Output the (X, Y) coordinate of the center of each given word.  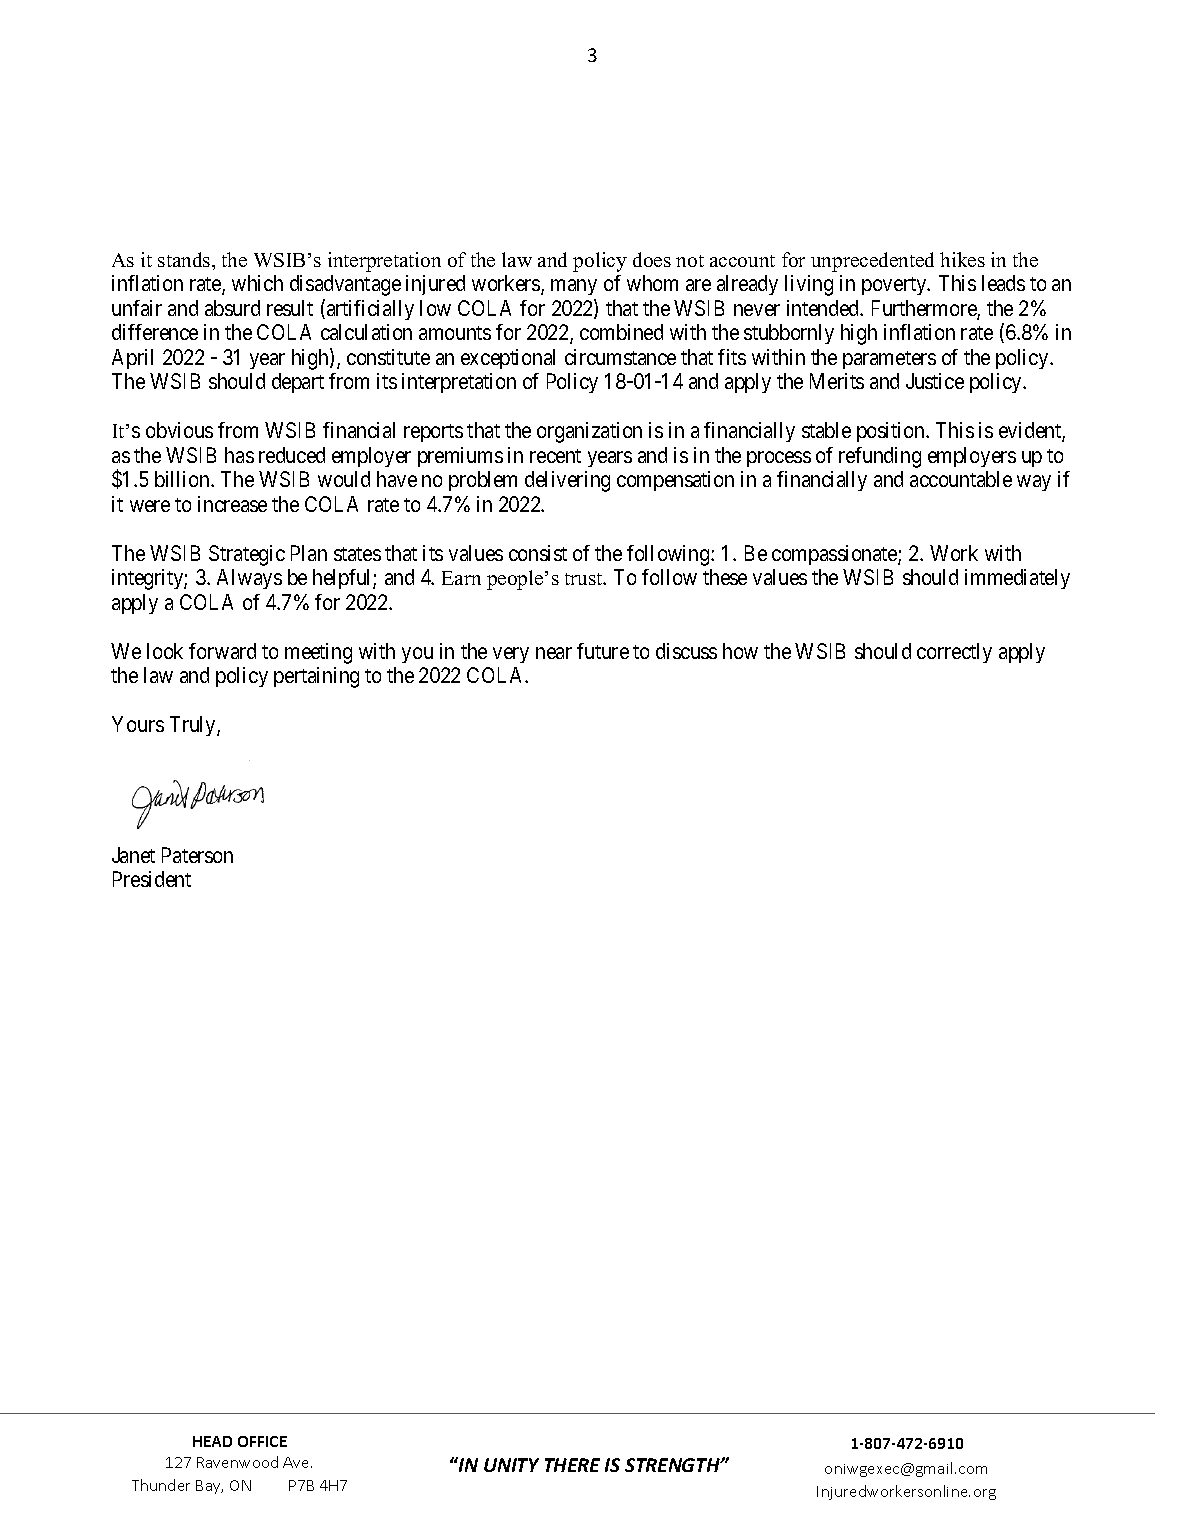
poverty (895, 286)
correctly (954, 653)
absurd (232, 308)
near (554, 653)
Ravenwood (237, 1462)
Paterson (197, 855)
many (574, 287)
